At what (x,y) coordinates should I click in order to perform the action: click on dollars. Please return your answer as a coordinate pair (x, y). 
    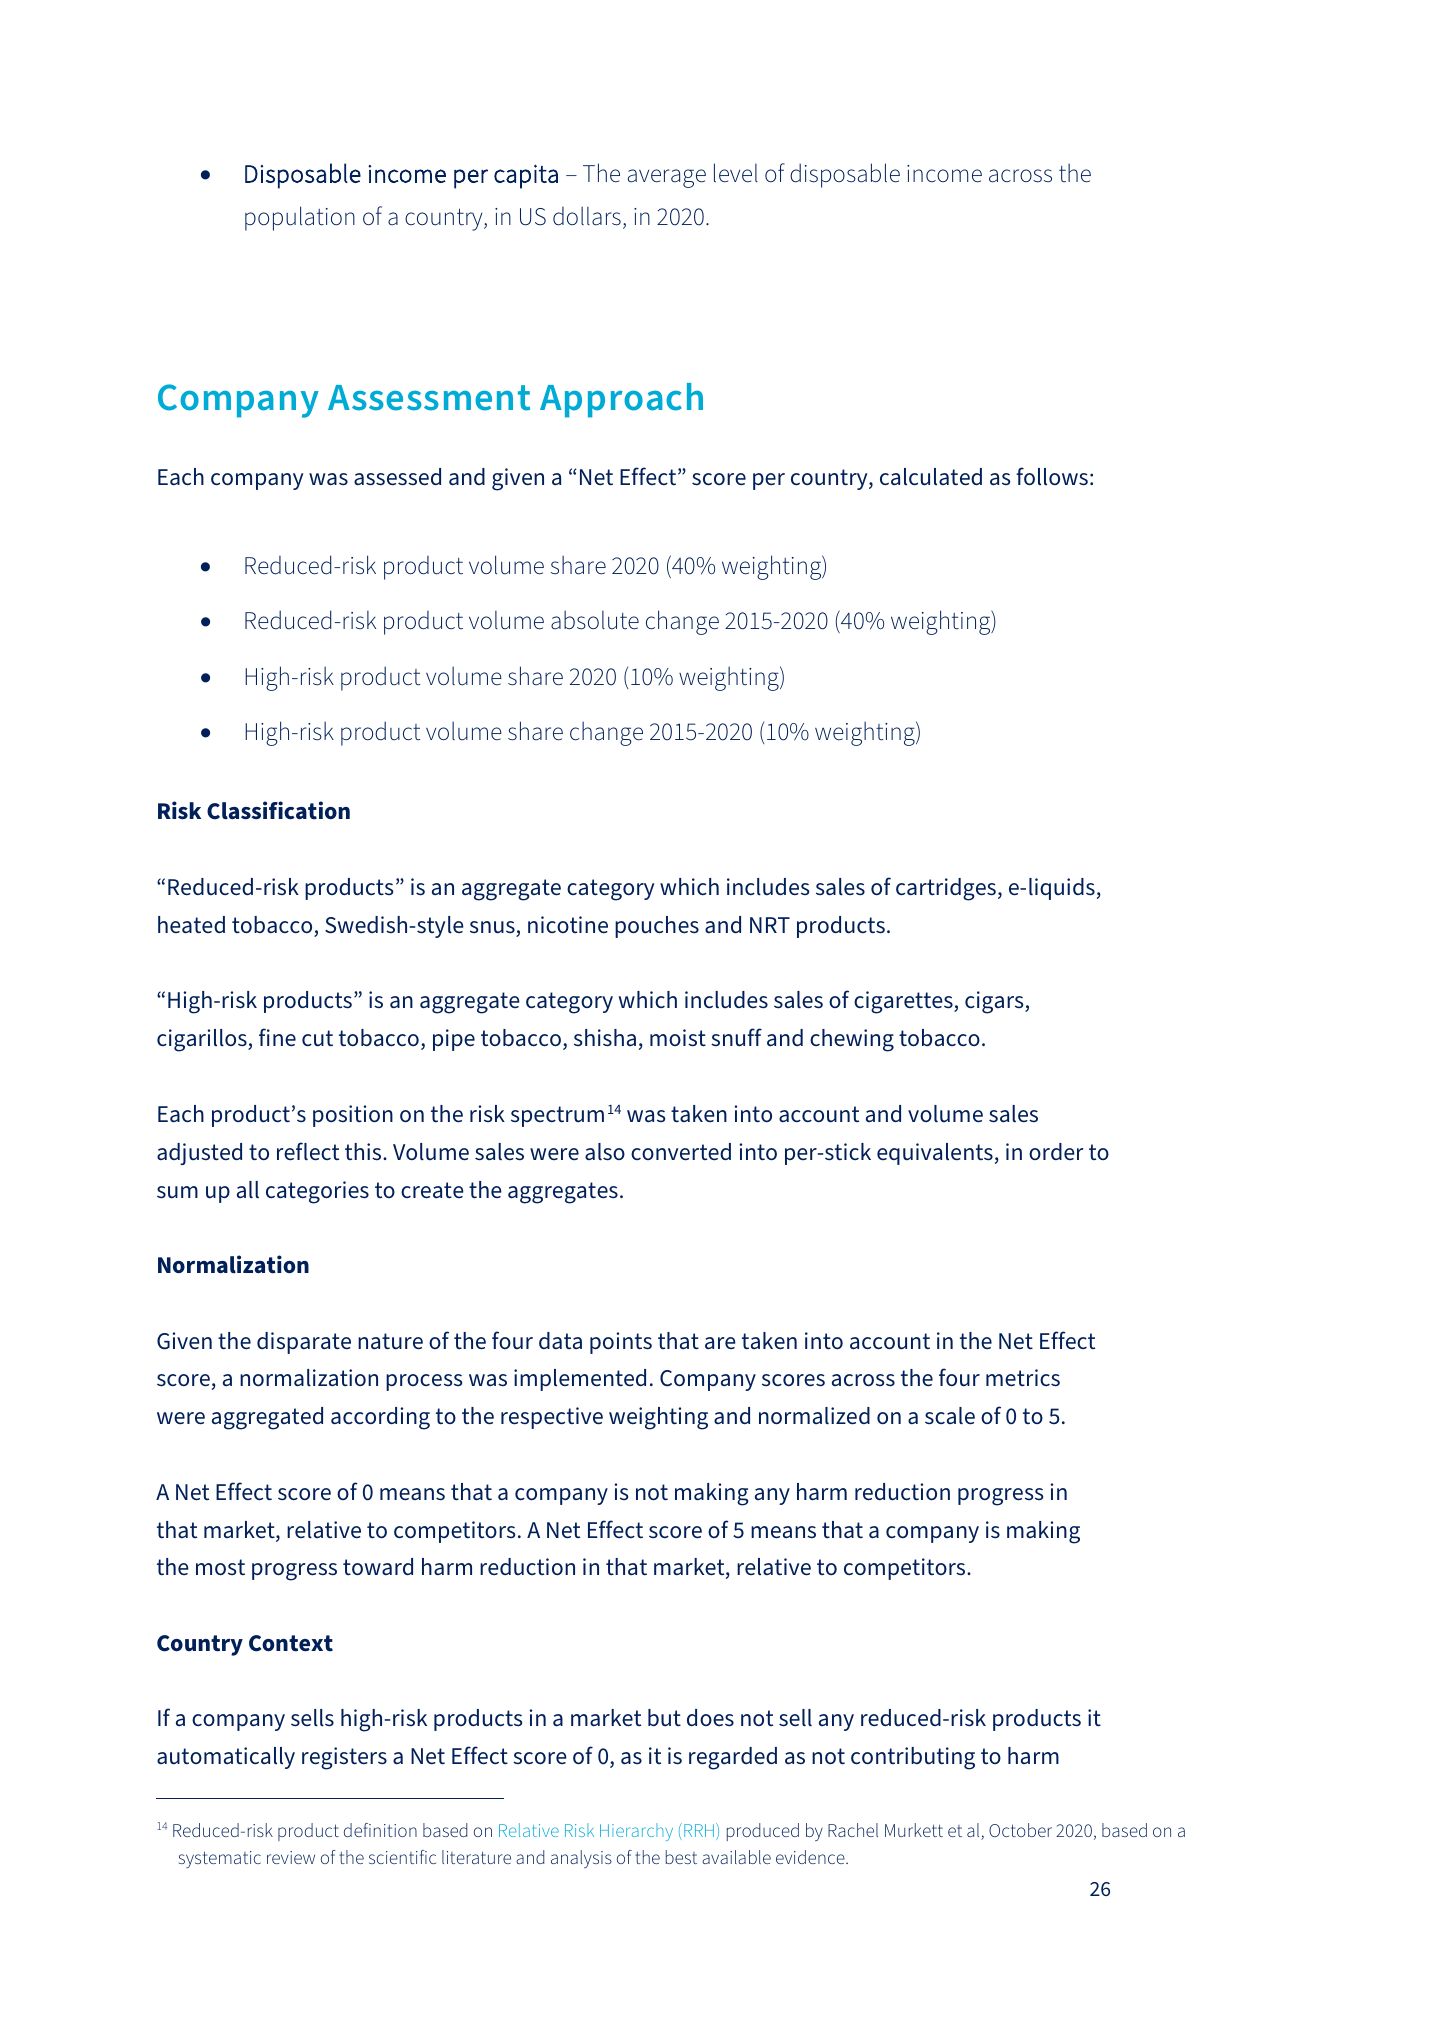
    Looking at the image, I should click on (587, 216).
